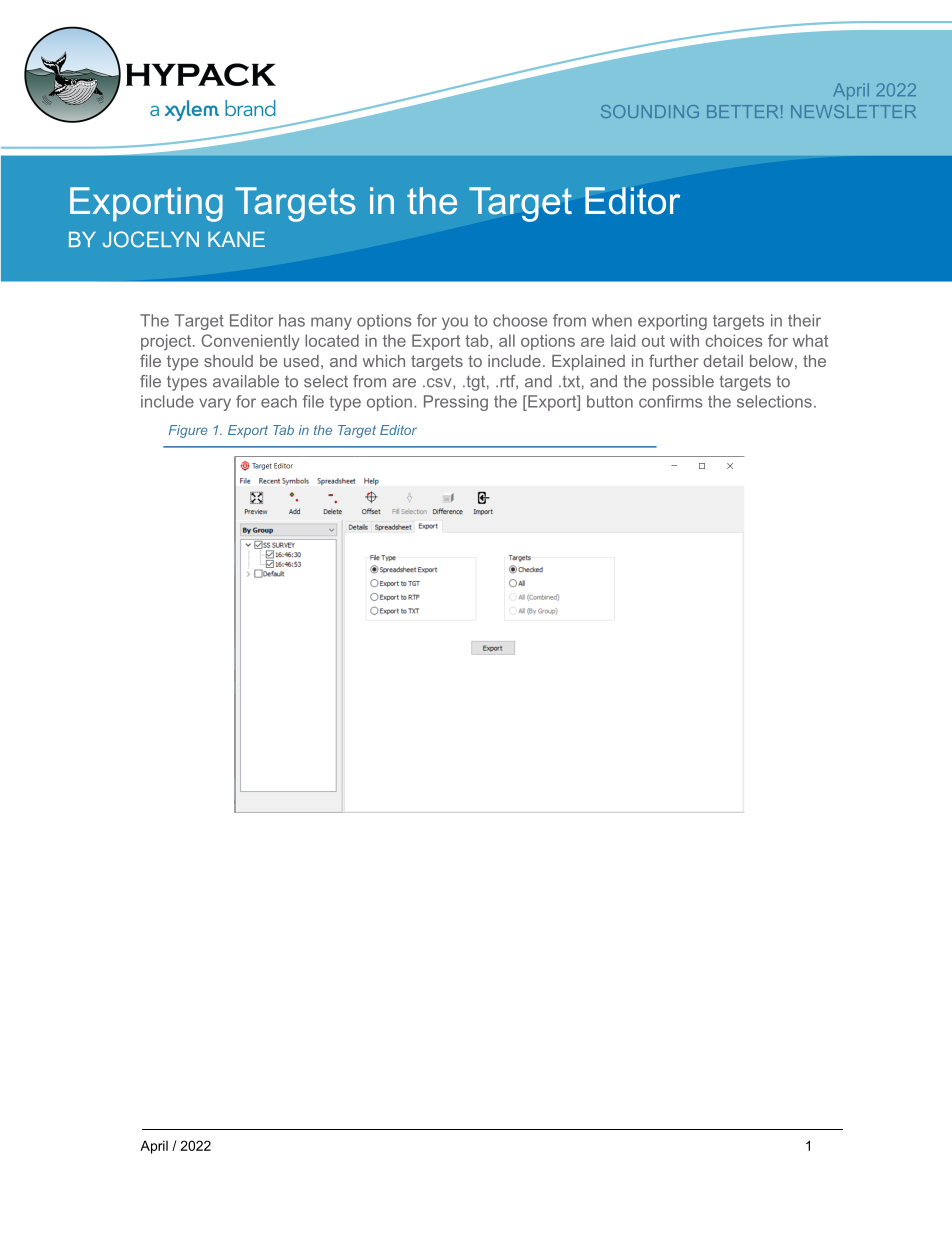 The image size is (952, 1233). I want to click on choices, so click(734, 340).
